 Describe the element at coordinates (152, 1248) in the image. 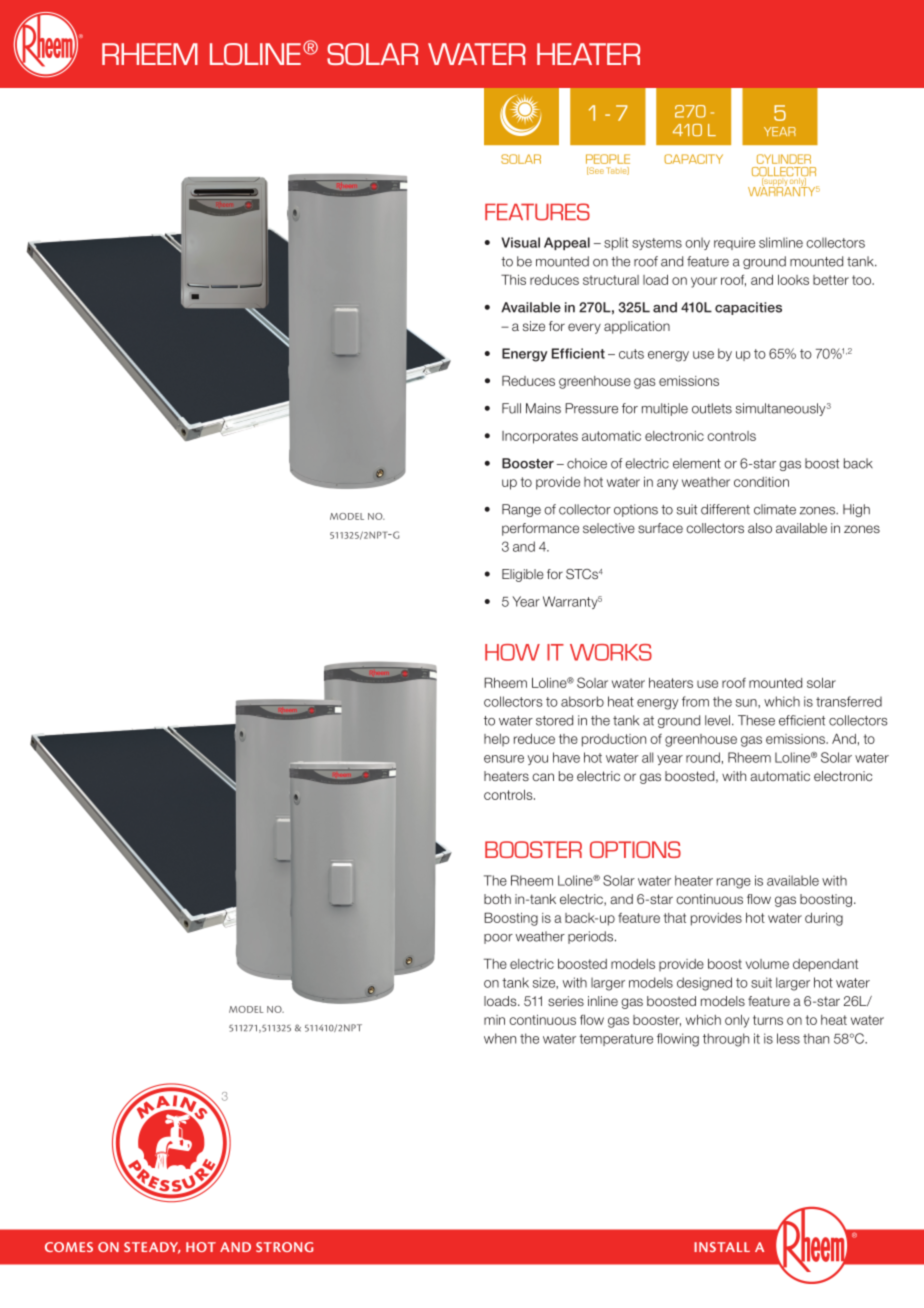

I see `STEADY` at that location.
